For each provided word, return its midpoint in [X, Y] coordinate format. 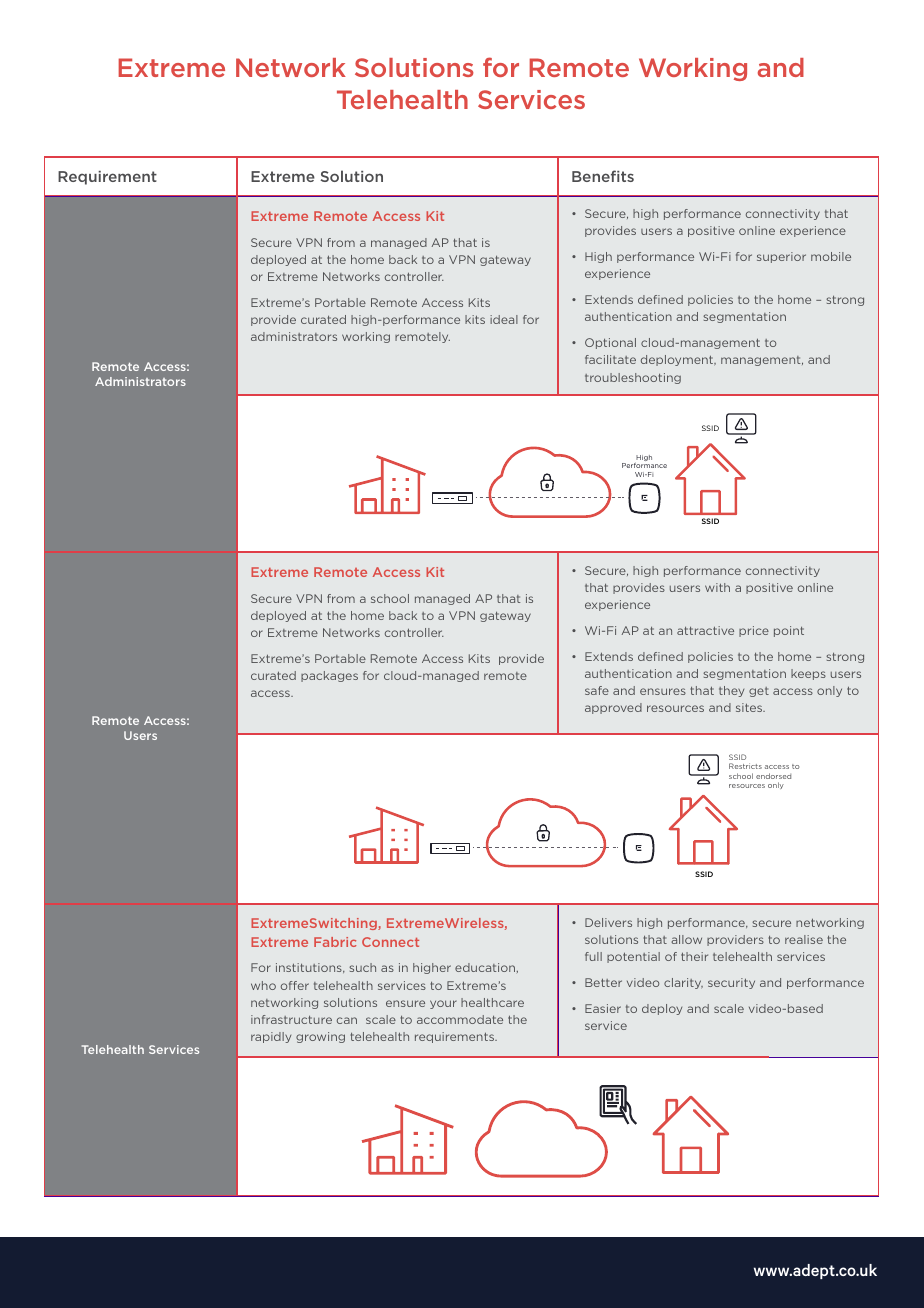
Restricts [745, 766]
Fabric [335, 942]
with [717, 587]
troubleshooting [633, 378]
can [347, 1020]
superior [781, 257]
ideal [504, 319]
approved [613, 708]
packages [329, 676]
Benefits [603, 176]
